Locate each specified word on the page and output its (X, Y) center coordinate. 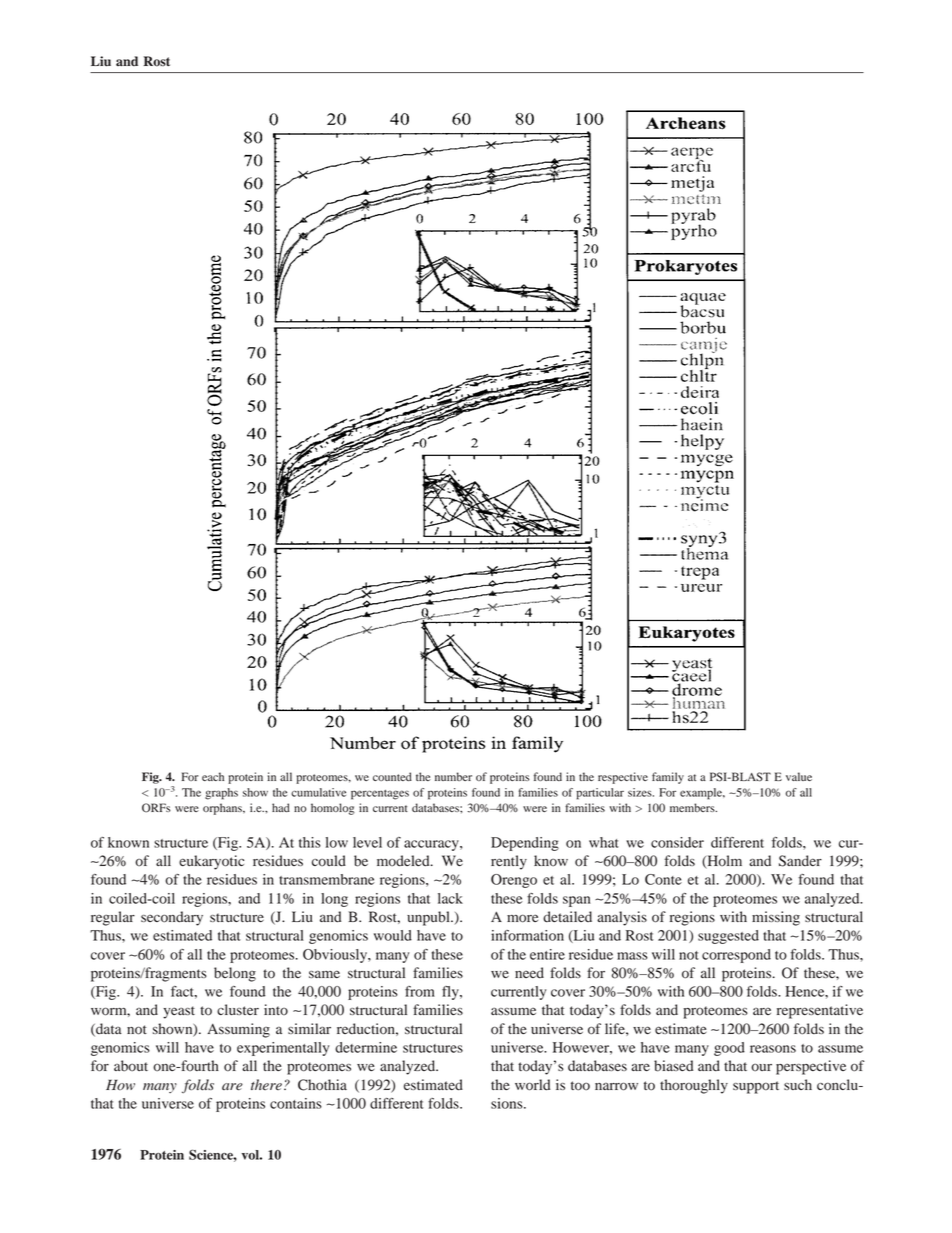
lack (450, 898)
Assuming (238, 1030)
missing (776, 918)
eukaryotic (211, 862)
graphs (221, 794)
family (668, 778)
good (729, 1049)
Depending (525, 844)
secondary (172, 918)
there (266, 1084)
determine (366, 1047)
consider (677, 842)
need (529, 973)
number (453, 776)
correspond (736, 956)
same (324, 974)
